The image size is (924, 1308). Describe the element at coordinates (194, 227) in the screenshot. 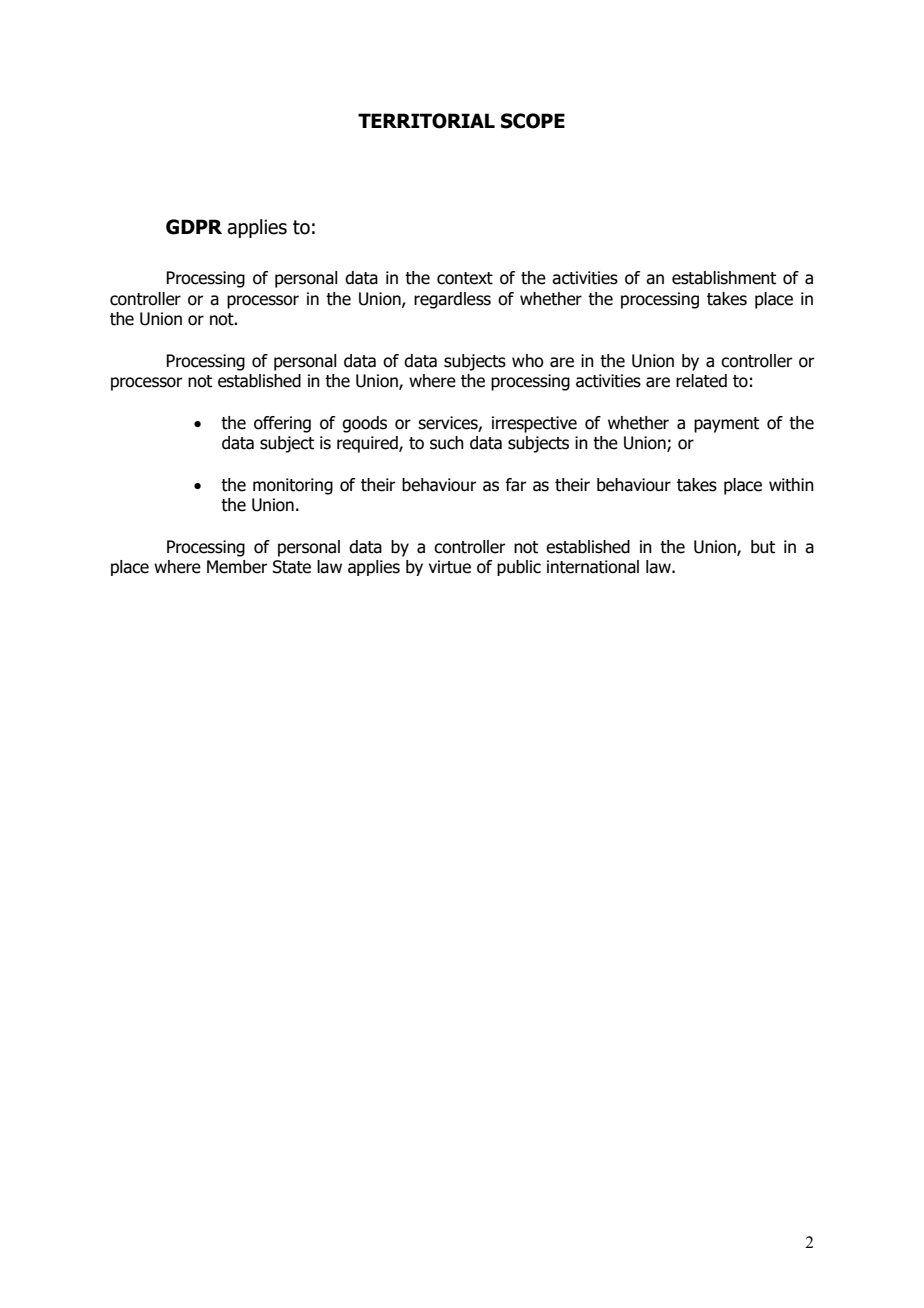

I see `GDPR` at that location.
